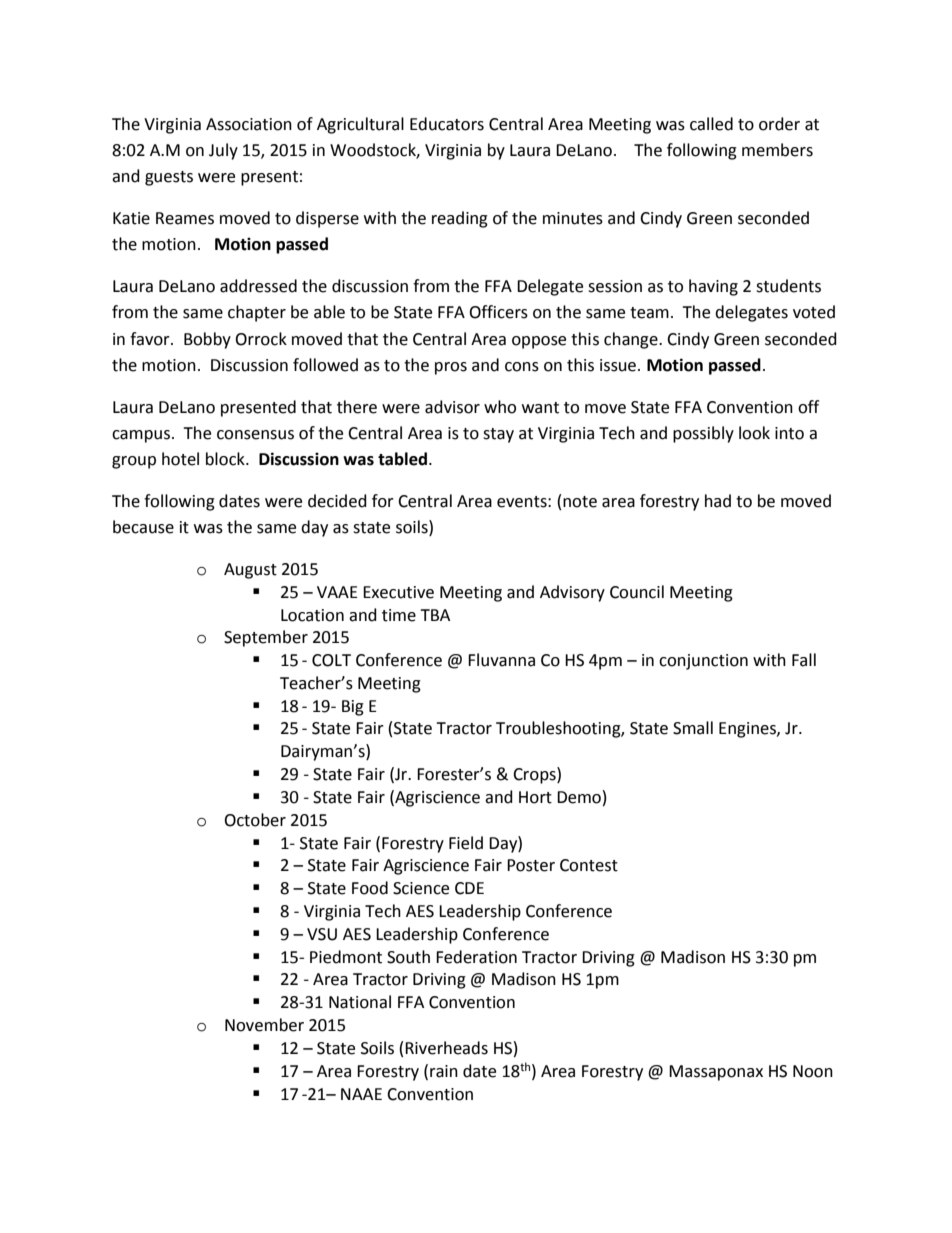  Describe the element at coordinates (498, 435) in the screenshot. I see `stay` at that location.
